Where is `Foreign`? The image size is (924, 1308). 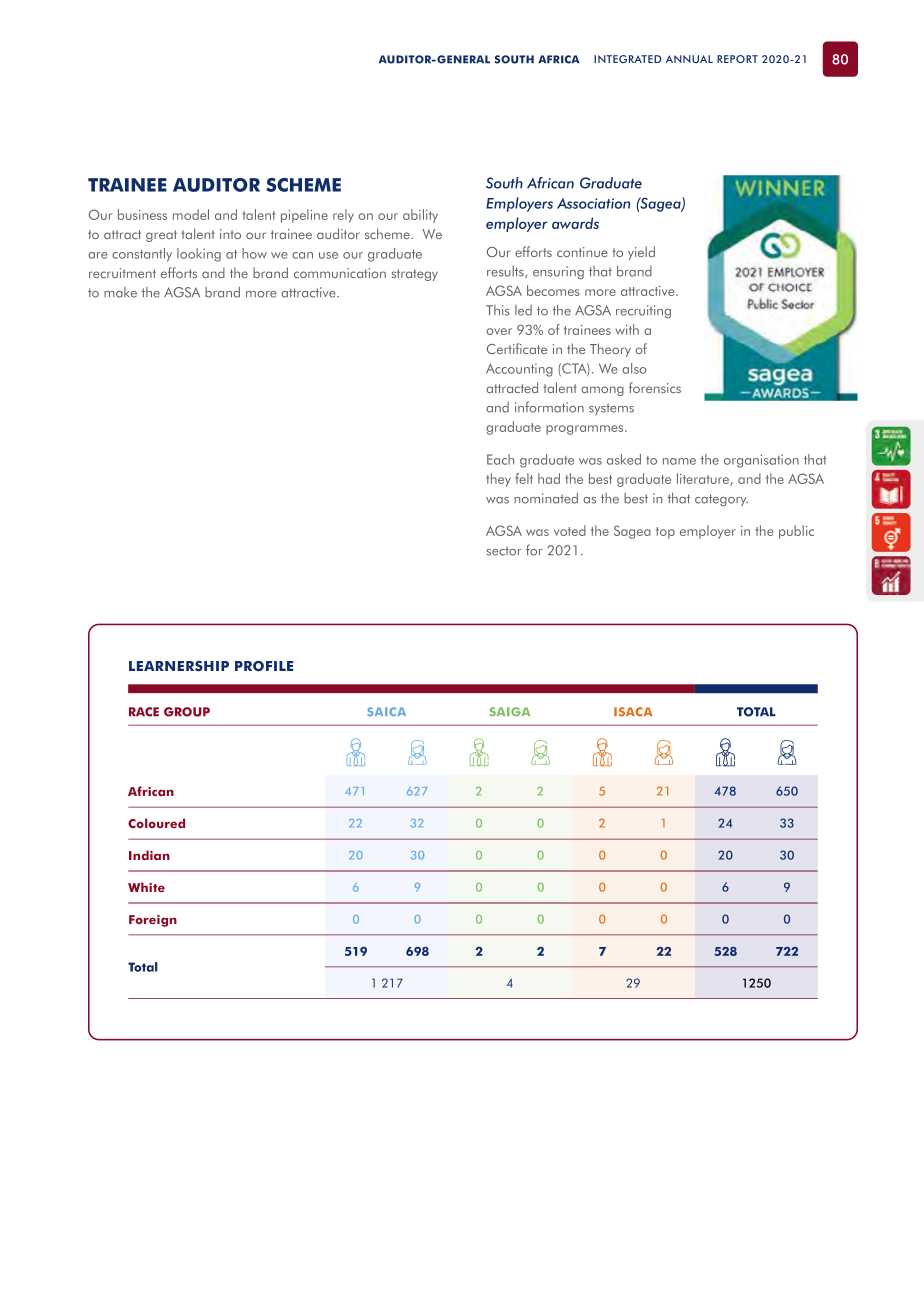
Foreign is located at coordinates (153, 921).
